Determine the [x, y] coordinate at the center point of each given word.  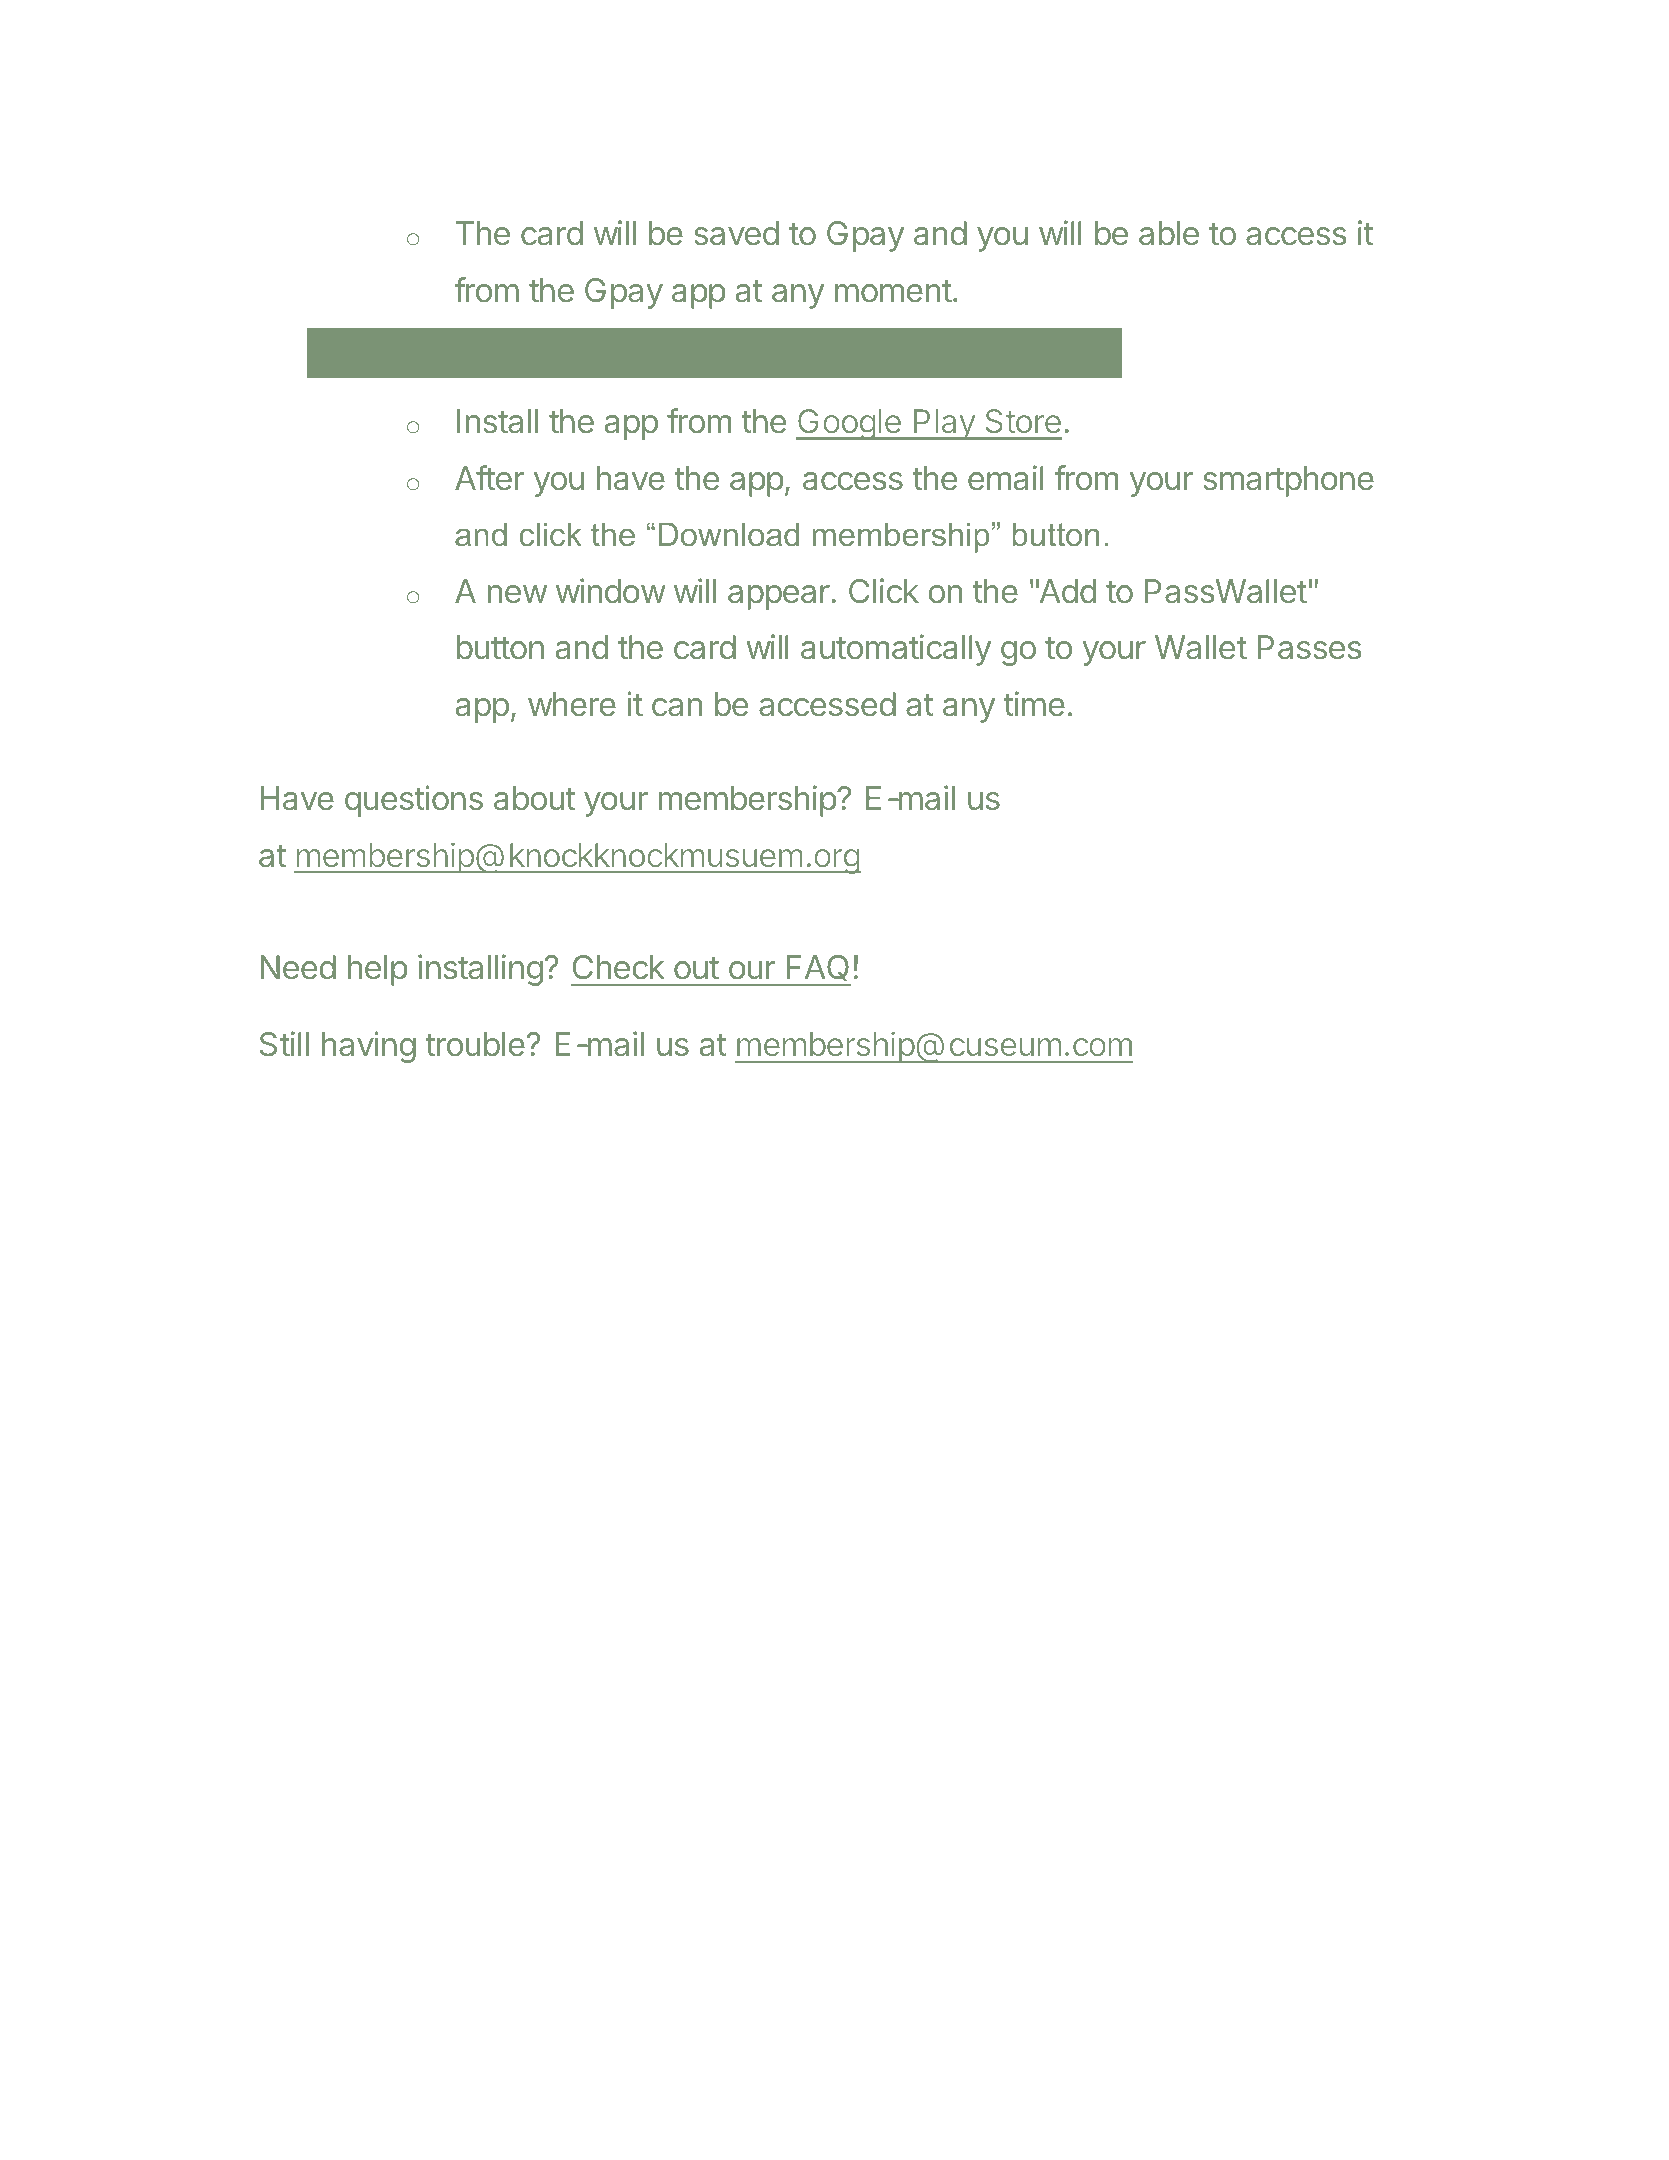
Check [619, 967]
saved [736, 233]
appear [779, 597]
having [369, 1047]
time [1034, 703]
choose [561, 352]
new [517, 594]
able [1169, 233]
